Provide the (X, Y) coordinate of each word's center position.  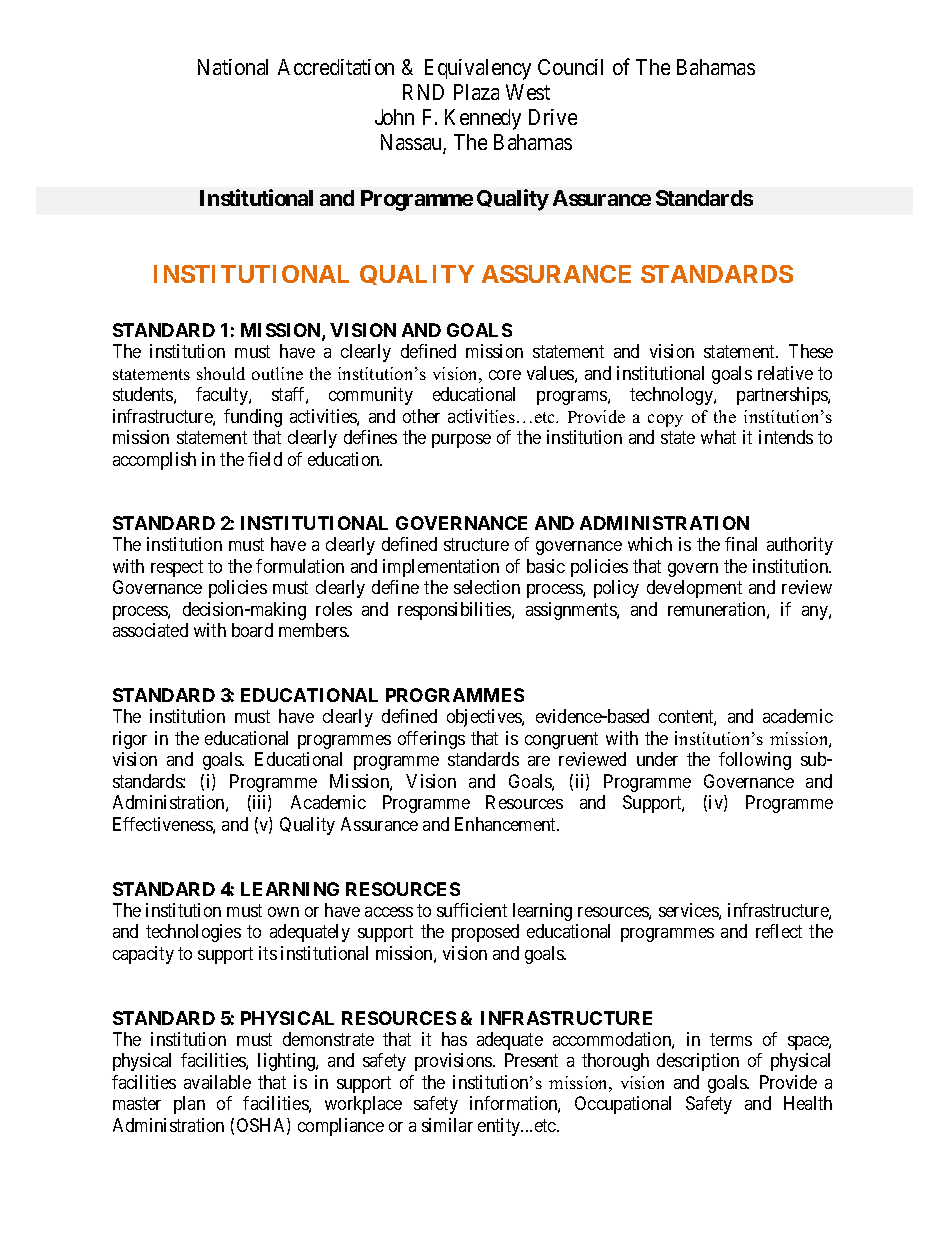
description (698, 1062)
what (718, 437)
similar (447, 1125)
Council (570, 67)
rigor (130, 740)
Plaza (476, 92)
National (233, 67)
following (755, 761)
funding (253, 418)
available (217, 1082)
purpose (461, 441)
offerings (431, 740)
